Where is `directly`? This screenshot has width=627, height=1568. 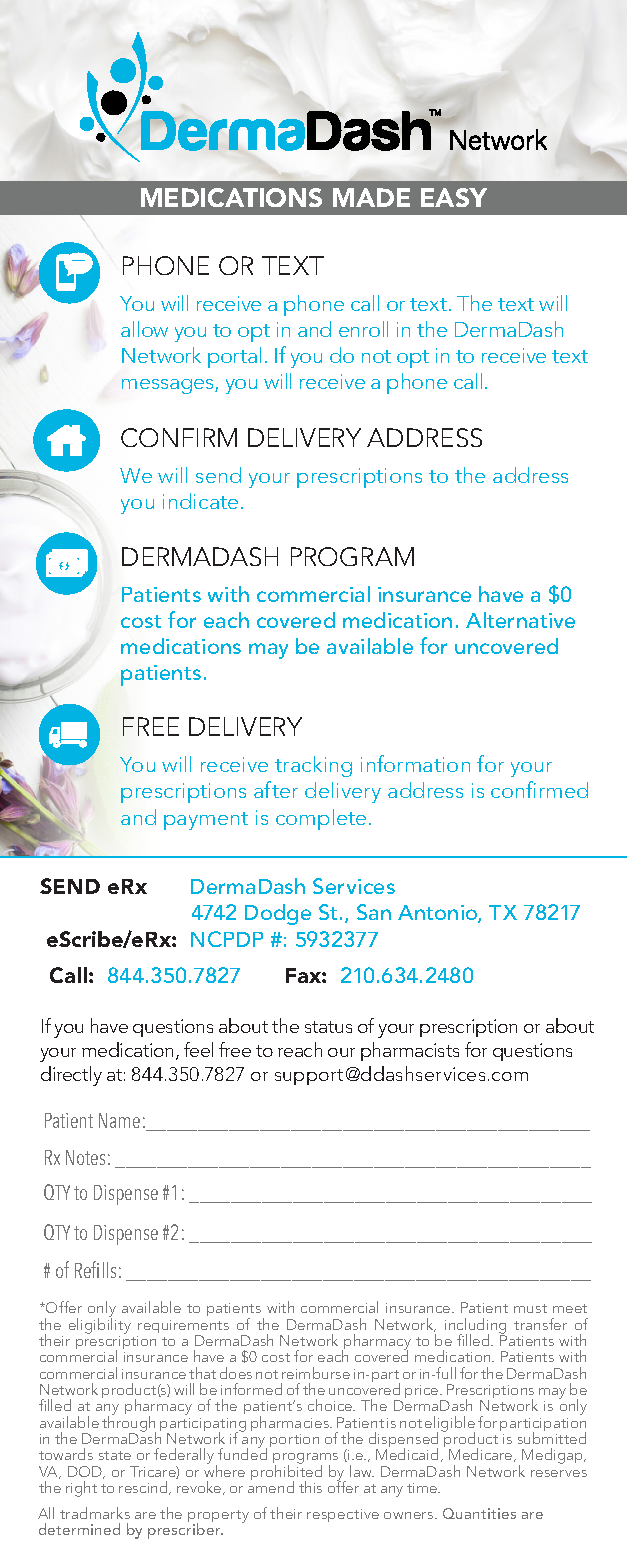
directly is located at coordinates (71, 1076).
